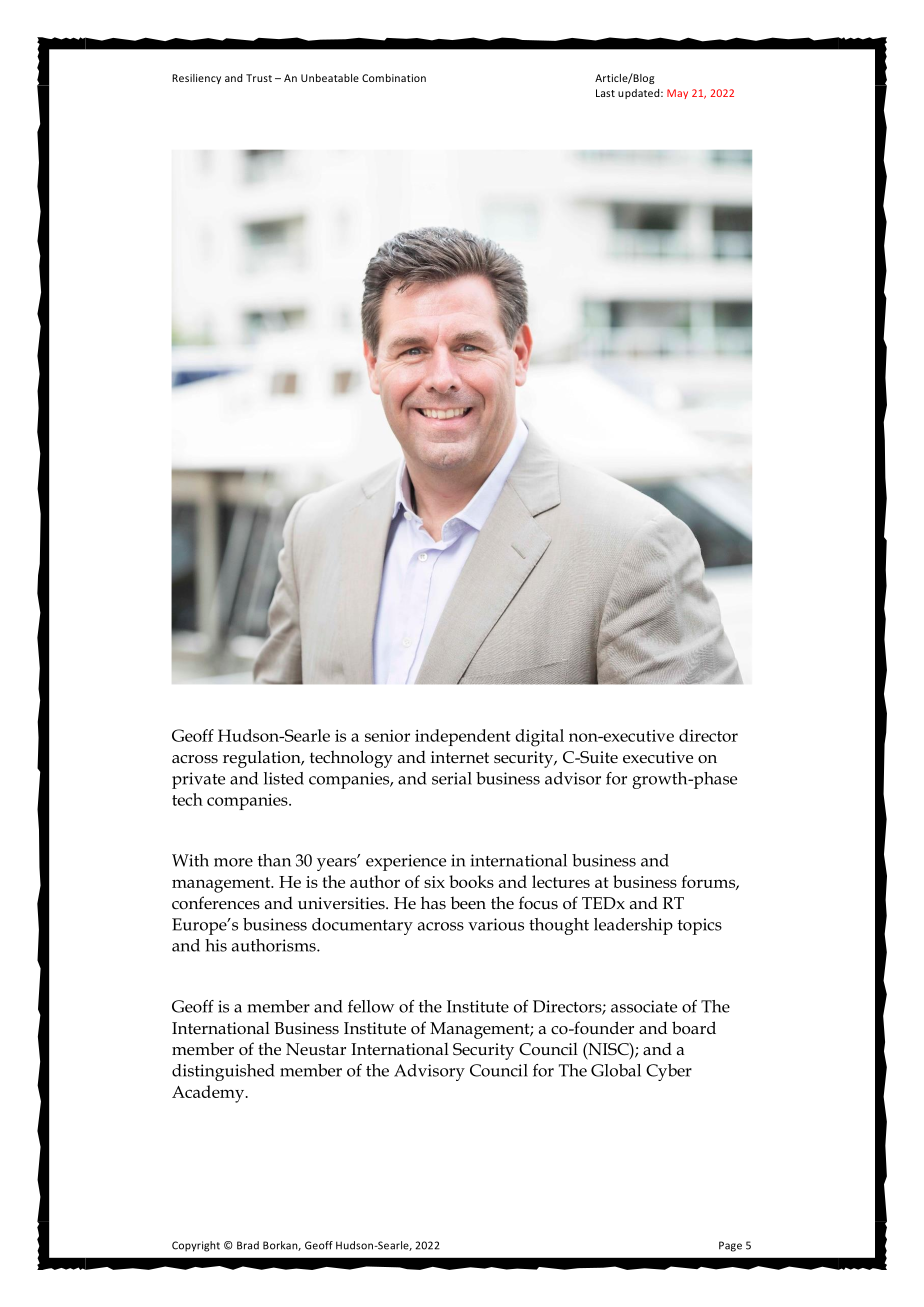  What do you see at coordinates (633, 926) in the image?
I see `leadership` at bounding box center [633, 926].
